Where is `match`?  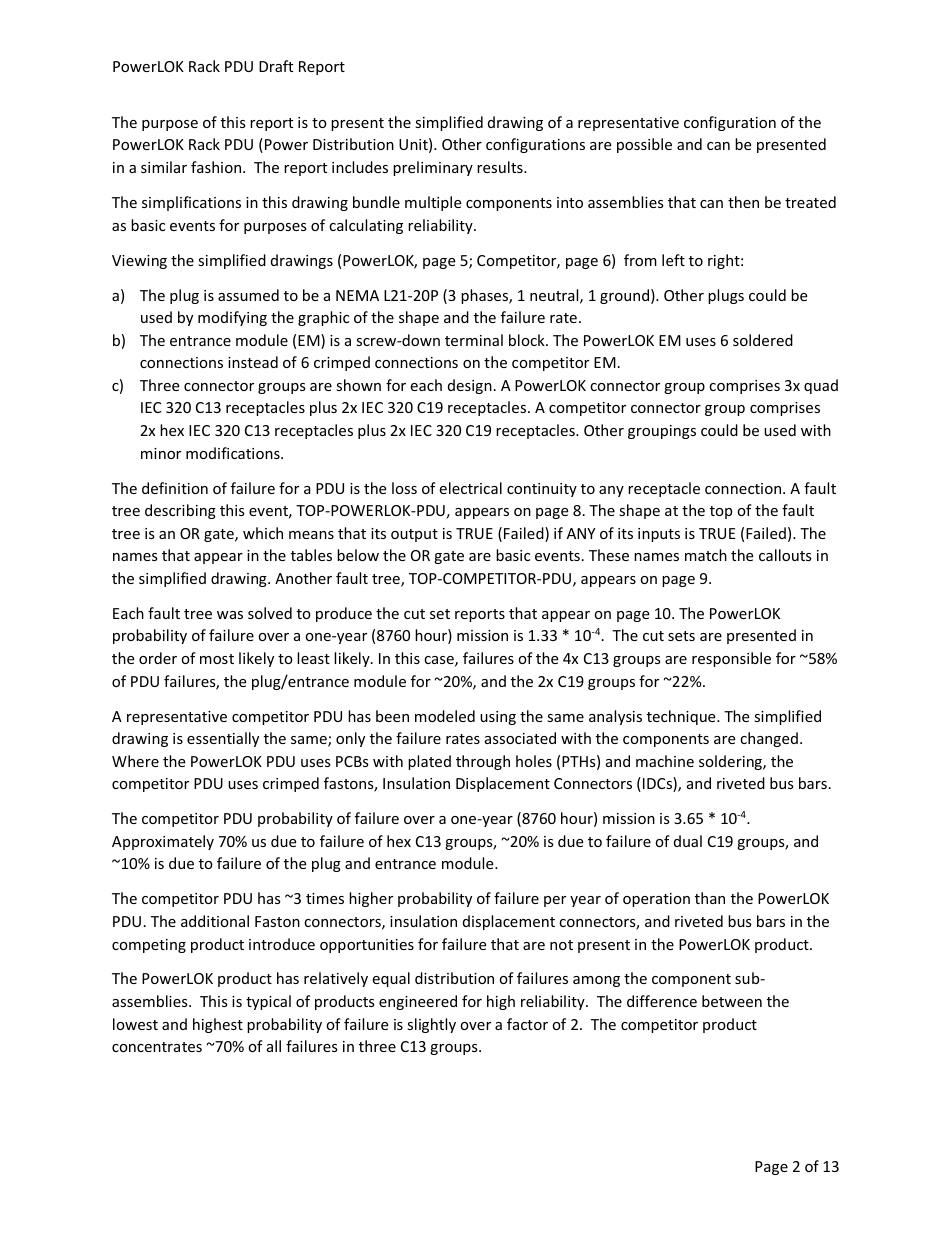 match is located at coordinates (706, 555).
